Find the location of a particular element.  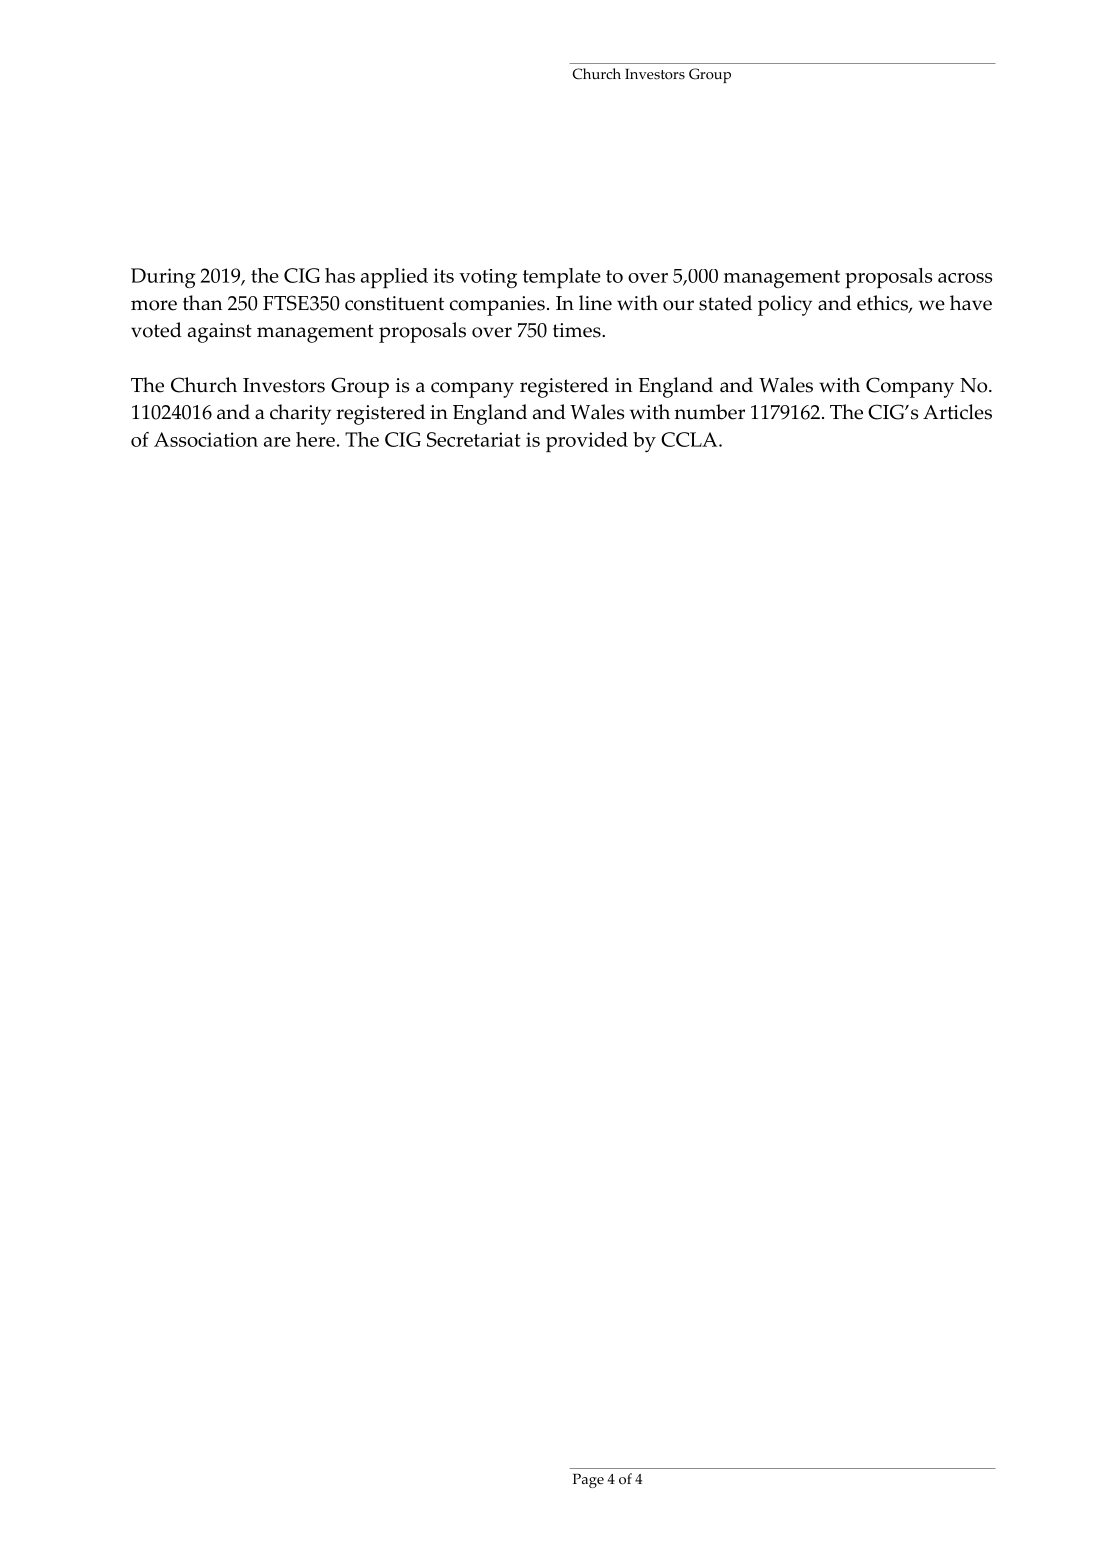

are is located at coordinates (277, 442).
